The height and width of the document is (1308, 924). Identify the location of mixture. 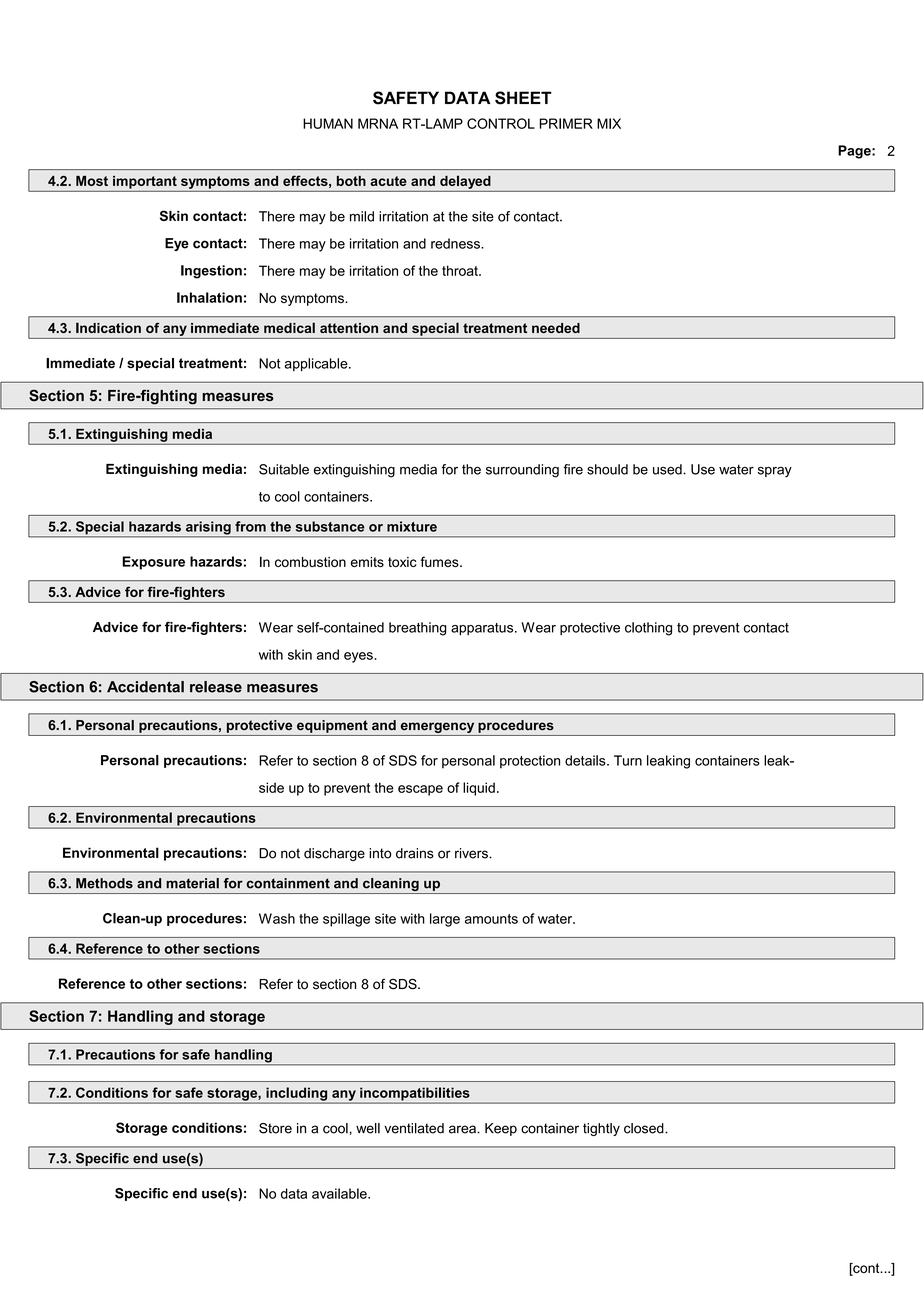
(412, 526).
